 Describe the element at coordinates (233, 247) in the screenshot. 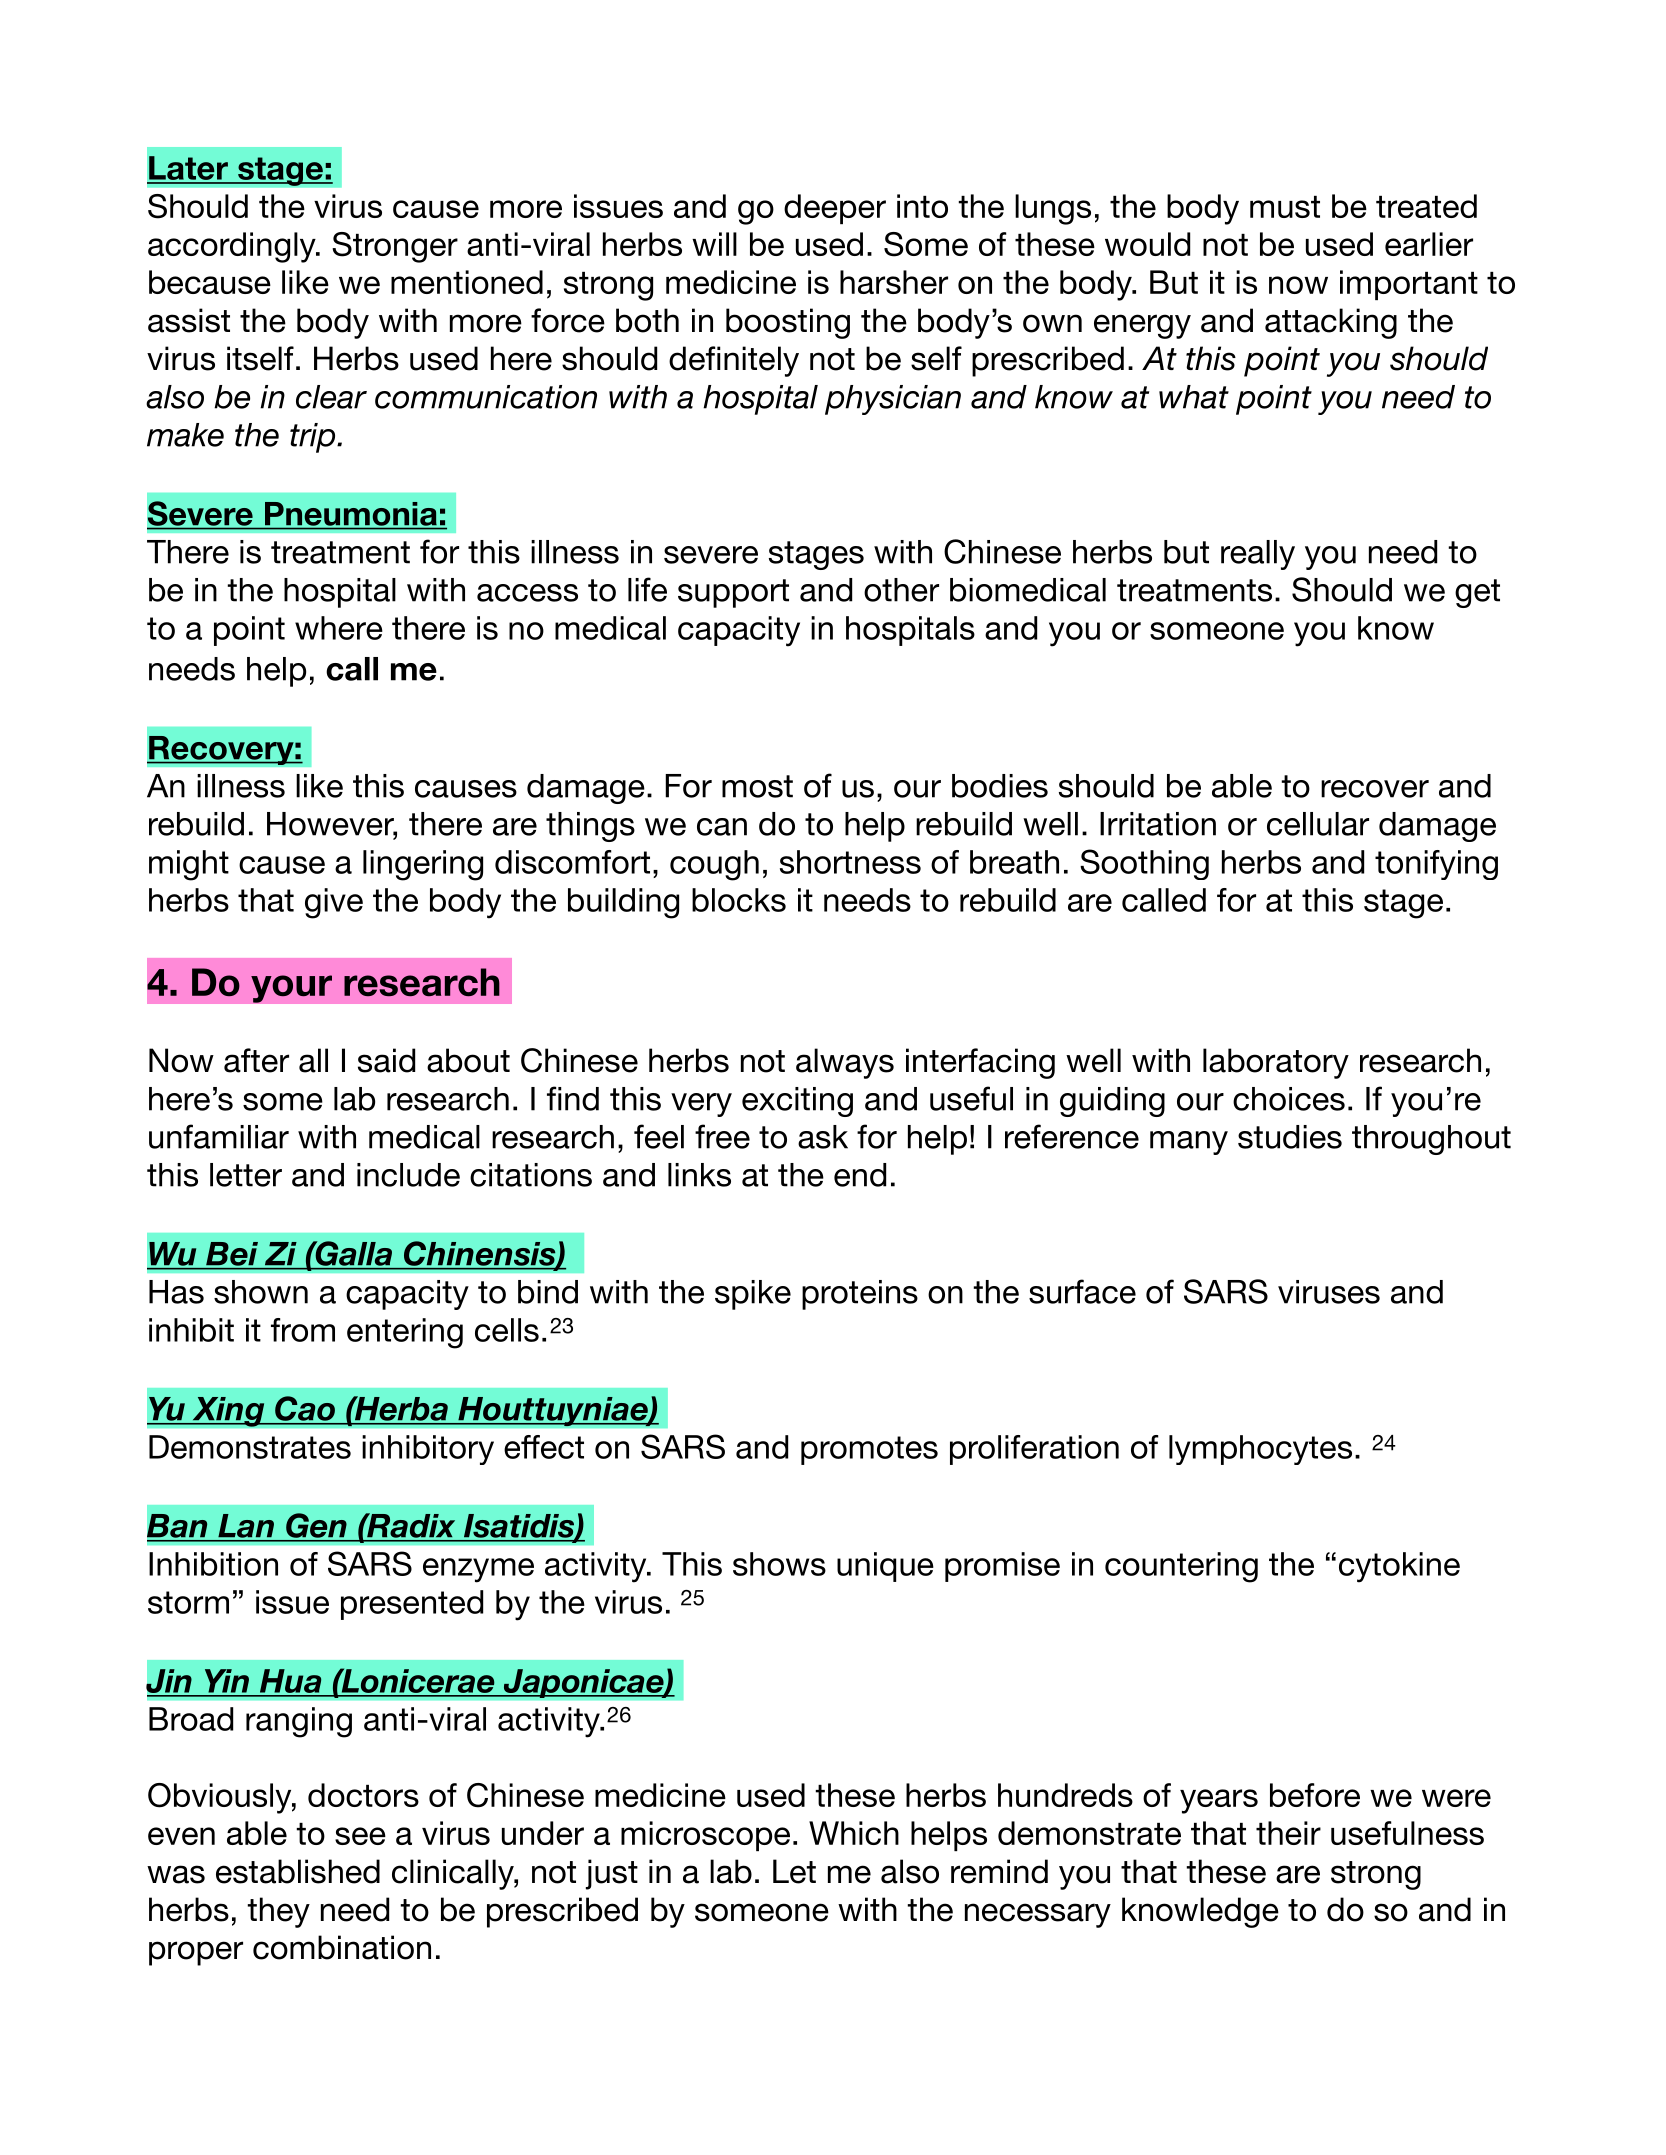

I see `accordingly` at that location.
